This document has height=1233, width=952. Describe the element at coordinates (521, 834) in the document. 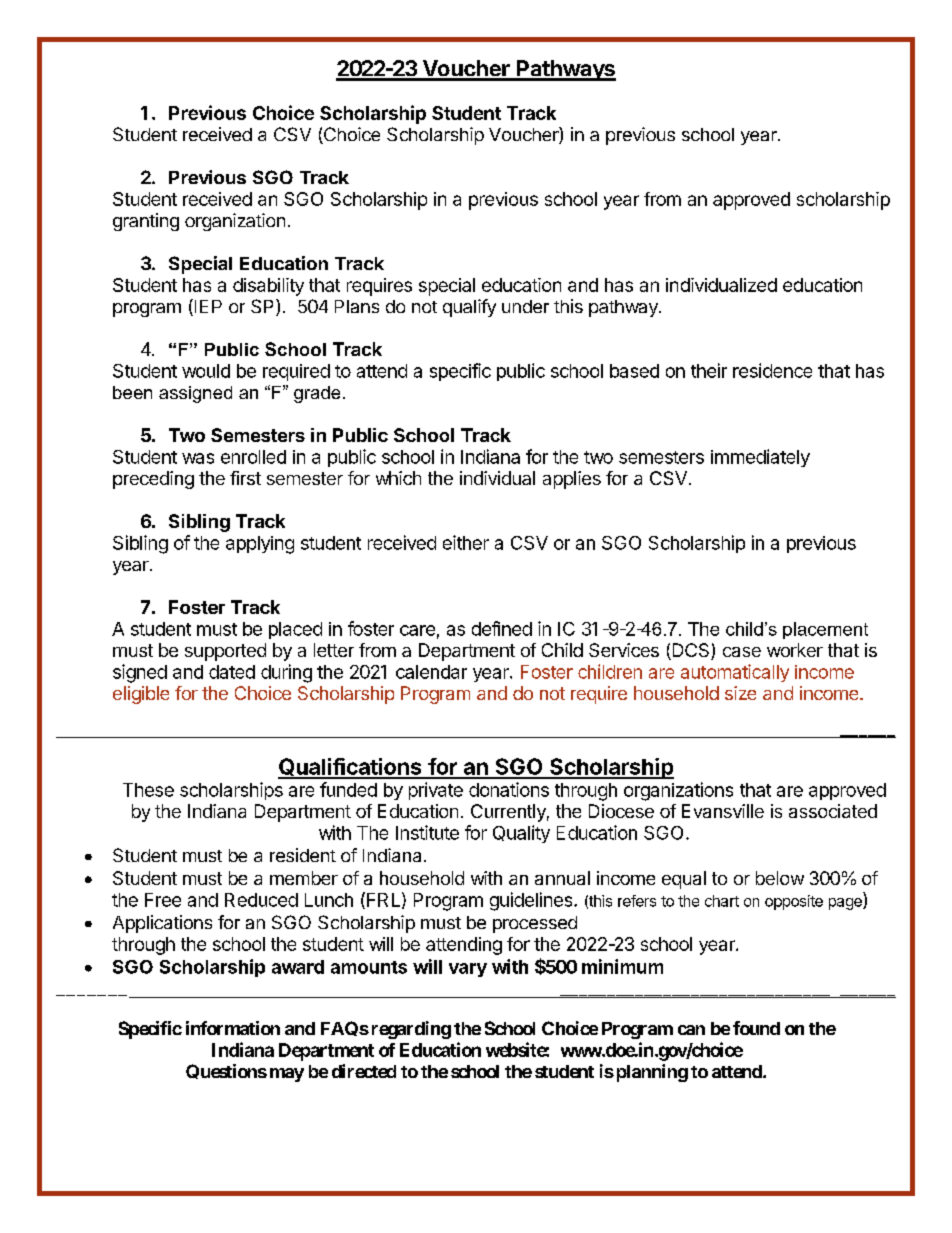

I see `Quality` at that location.
